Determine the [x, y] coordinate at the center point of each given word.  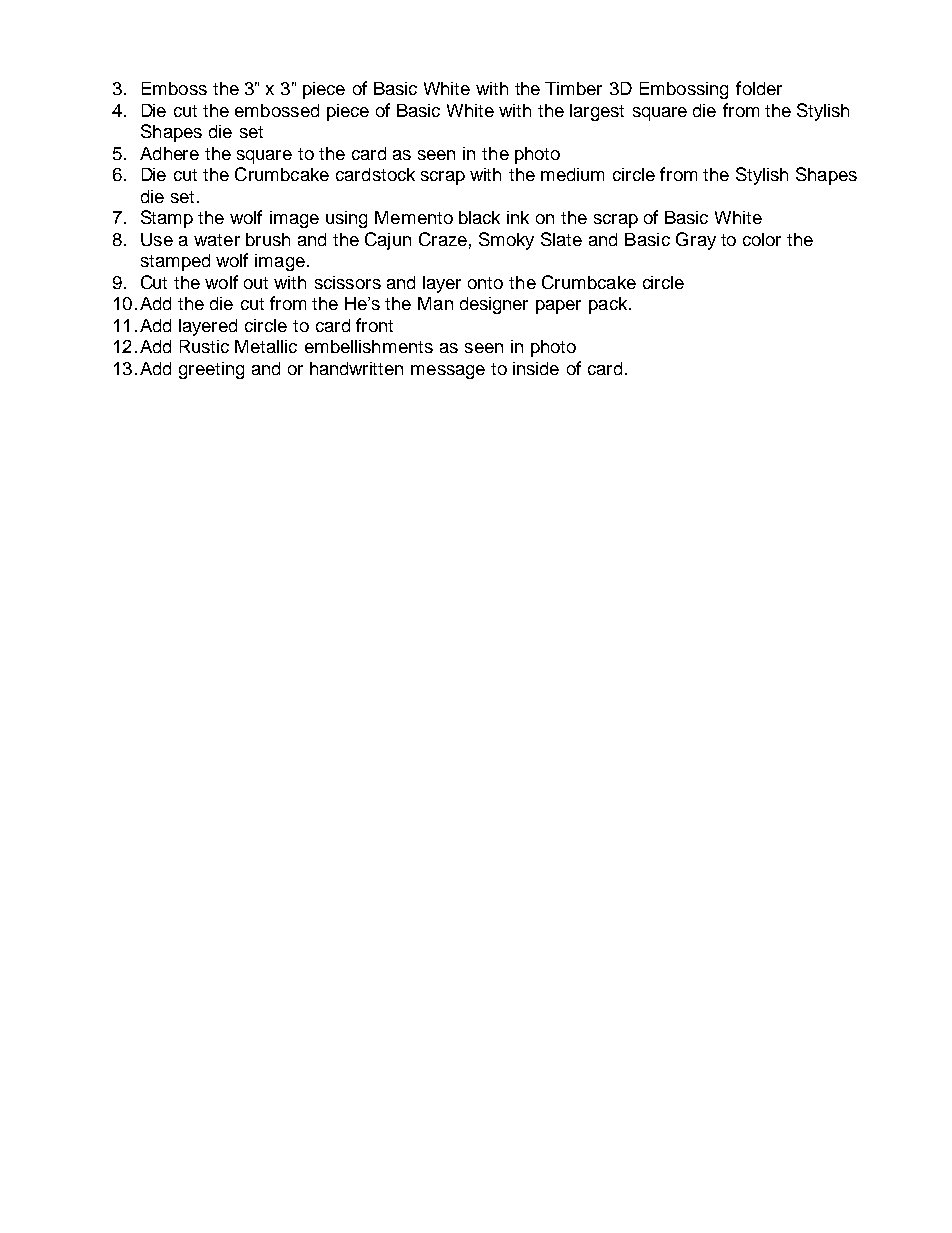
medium [572, 174]
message [448, 372]
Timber [573, 88]
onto [485, 283]
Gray [696, 241]
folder [759, 88]
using [346, 219]
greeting [211, 370]
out [256, 283]
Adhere [169, 153]
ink [518, 217]
